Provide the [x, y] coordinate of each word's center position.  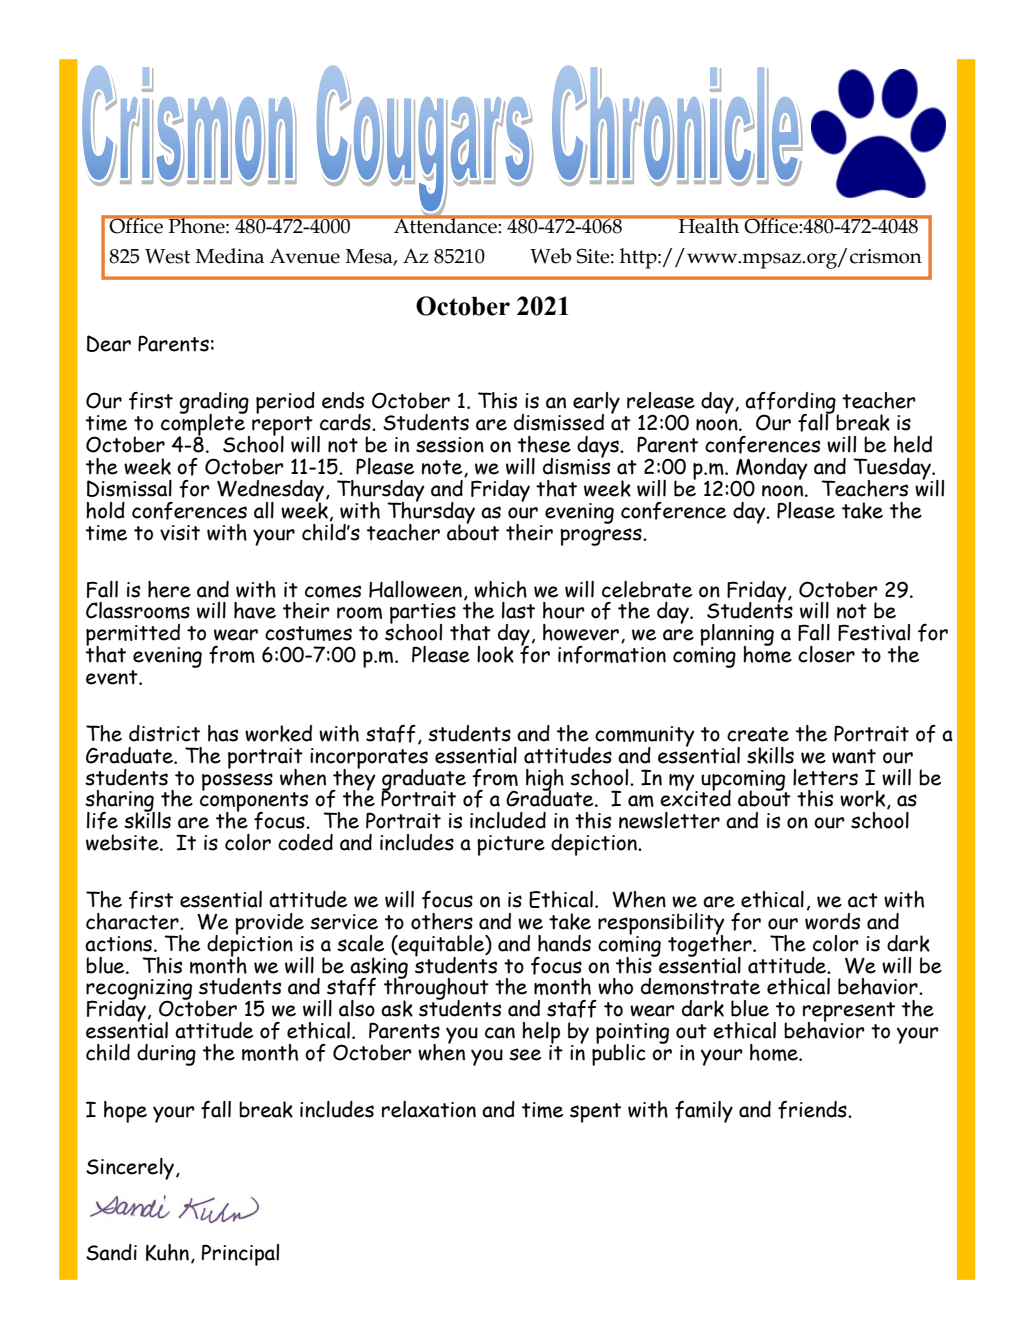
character [133, 921]
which [500, 589]
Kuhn [167, 1252]
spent [595, 1113]
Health [709, 225]
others [442, 921]
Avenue [305, 256]
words [832, 921]
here [169, 589]
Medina [230, 256]
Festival [874, 632]
